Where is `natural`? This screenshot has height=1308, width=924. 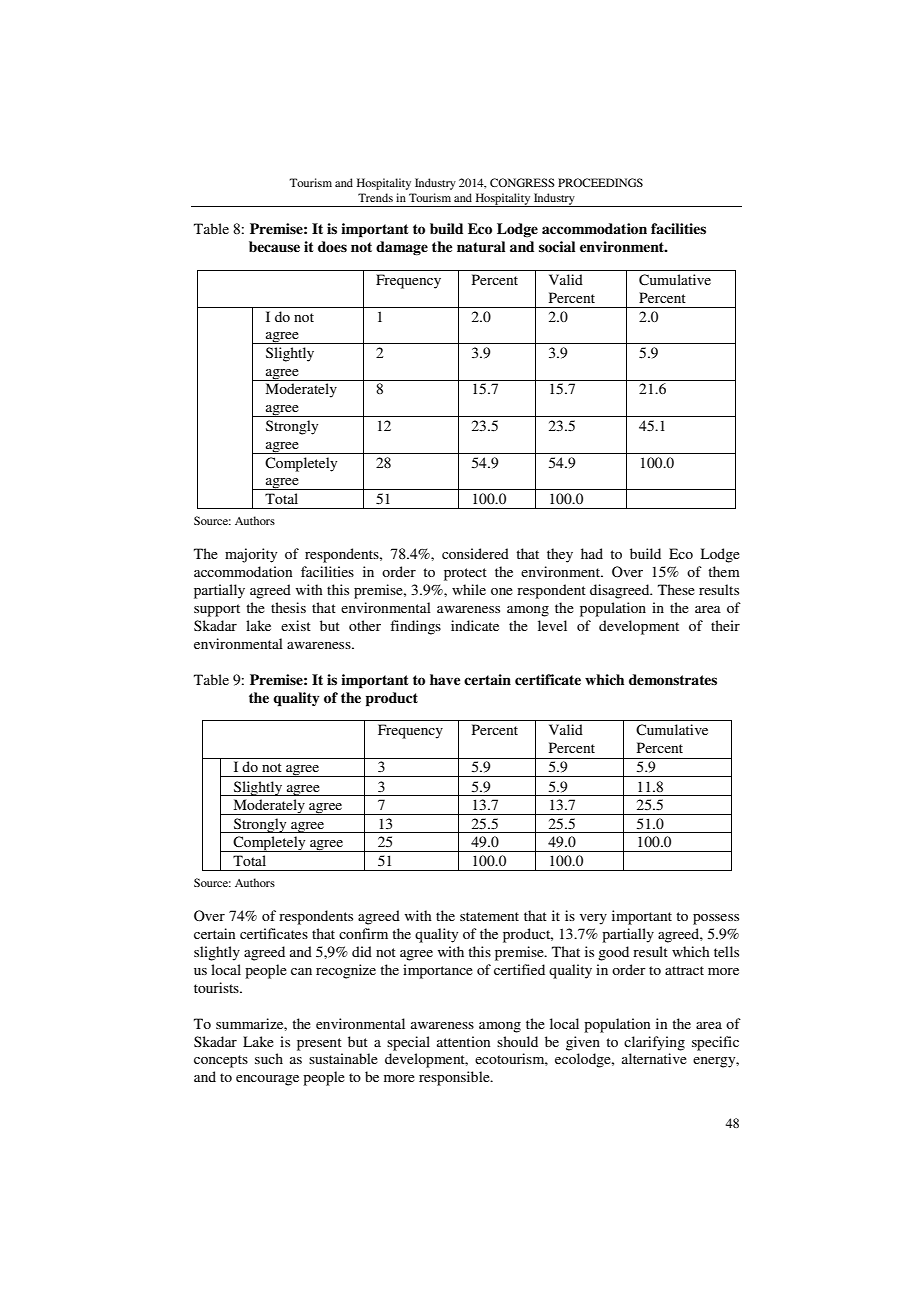
natural is located at coordinates (481, 246).
